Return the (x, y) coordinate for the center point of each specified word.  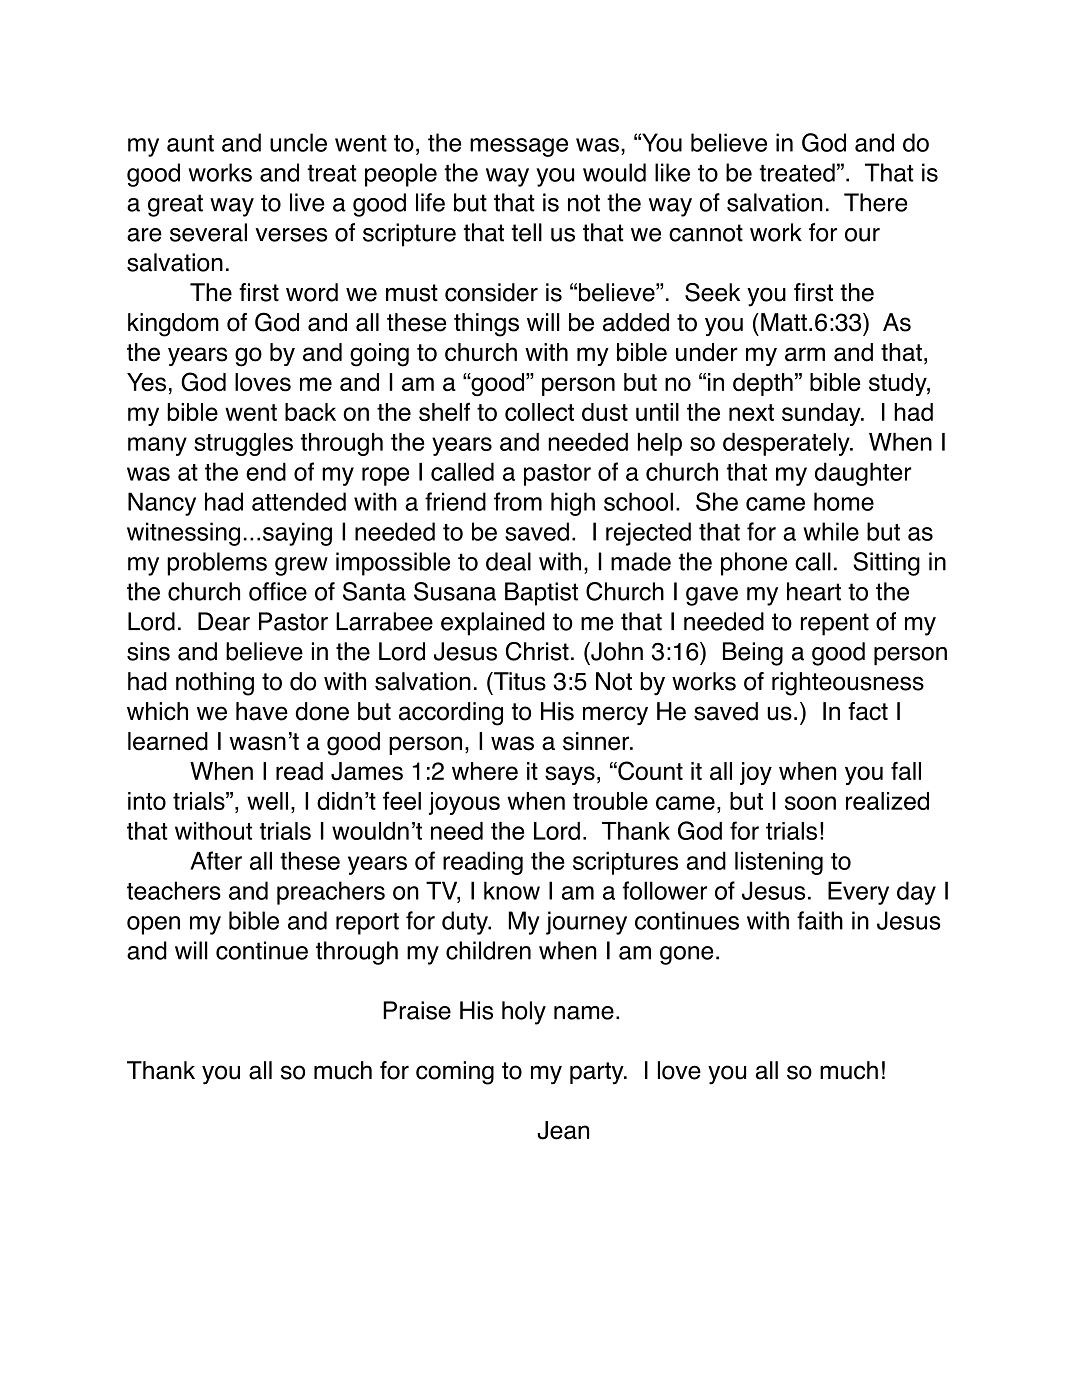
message (519, 147)
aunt (190, 143)
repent (835, 624)
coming (455, 1073)
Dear (224, 621)
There (875, 202)
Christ (537, 651)
